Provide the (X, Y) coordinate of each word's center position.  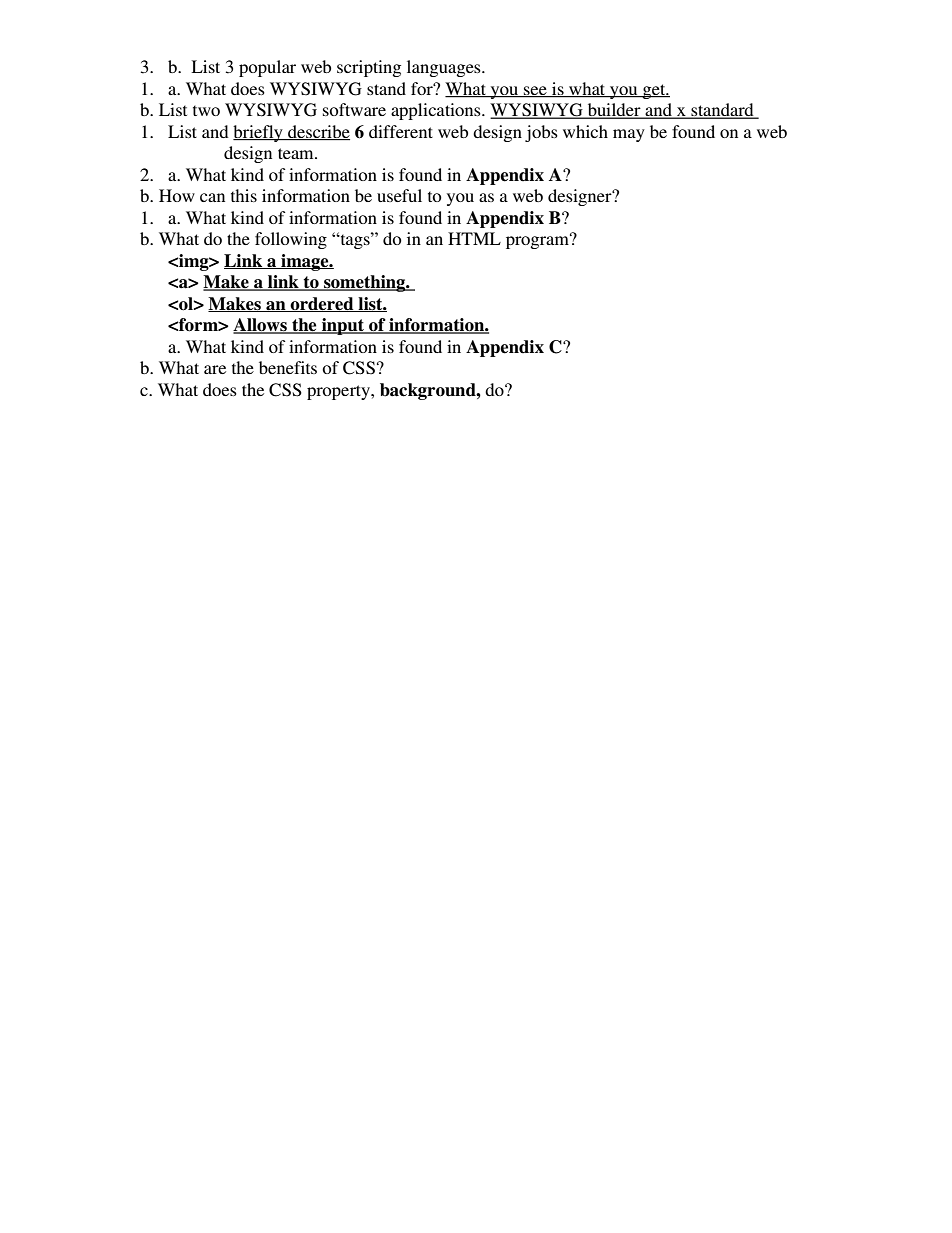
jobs (541, 133)
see (535, 92)
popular (267, 68)
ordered (322, 304)
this (244, 195)
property (339, 392)
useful (399, 195)
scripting (369, 68)
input (343, 326)
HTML (474, 238)
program (538, 241)
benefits (288, 367)
